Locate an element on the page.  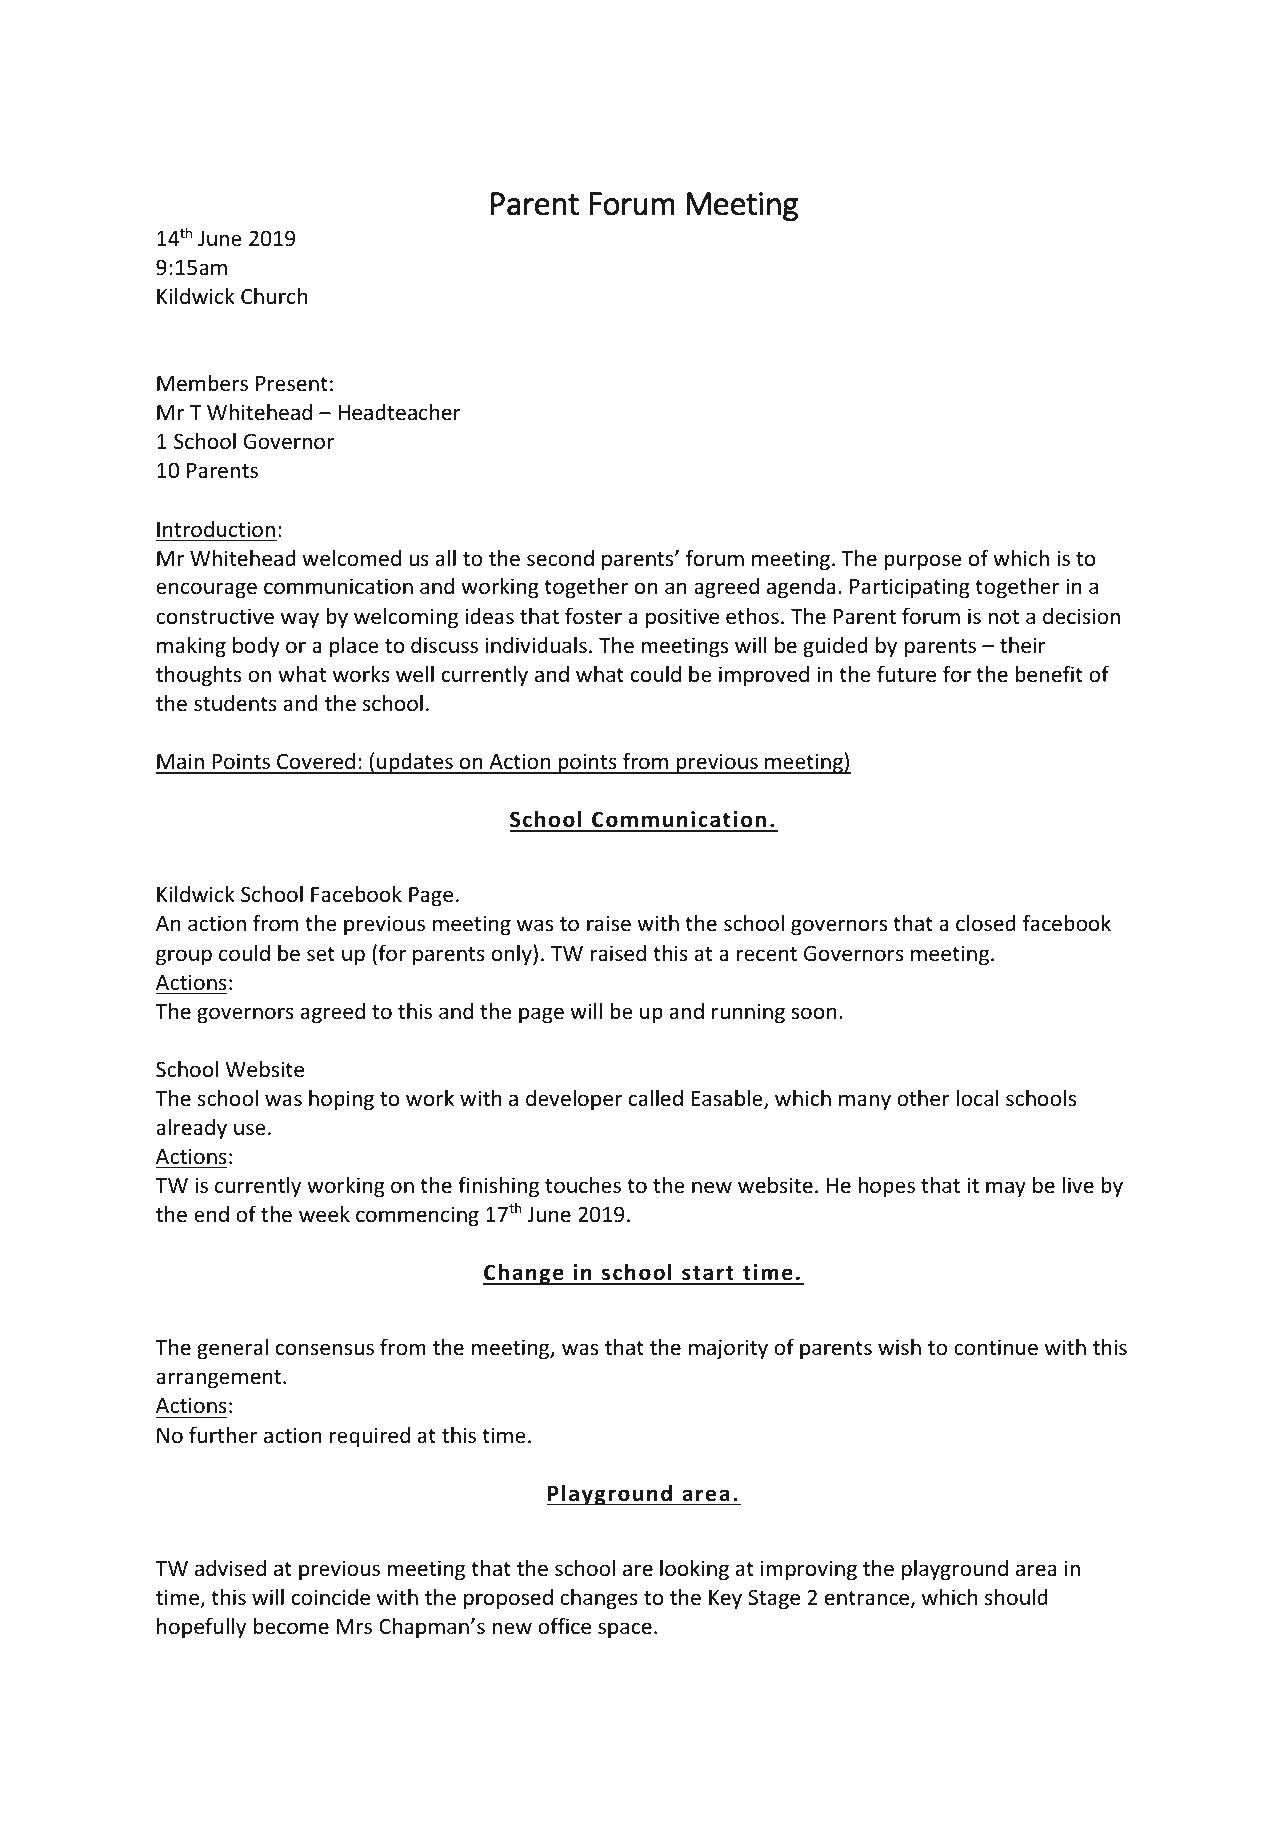
touches is located at coordinates (583, 1185).
